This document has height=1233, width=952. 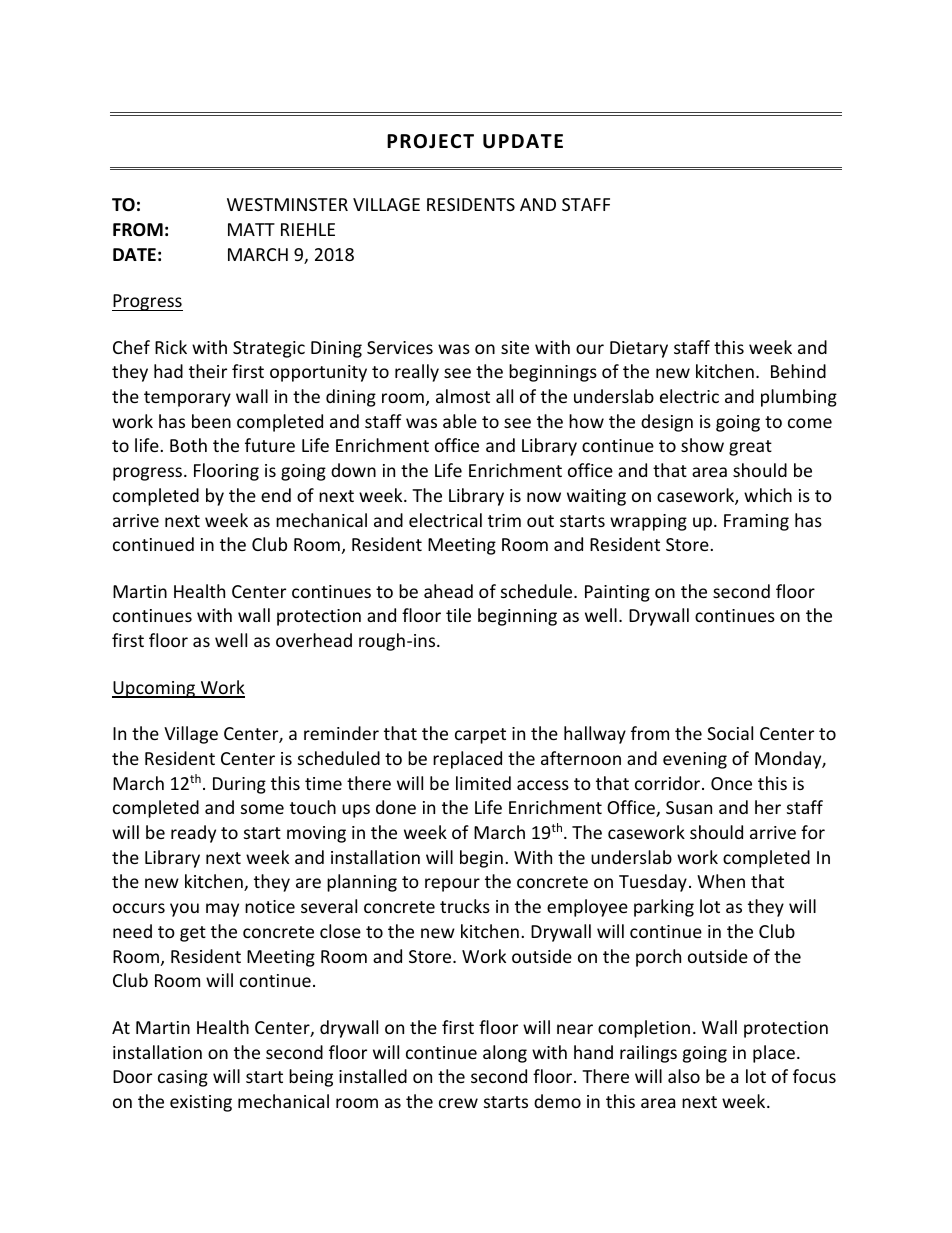 What do you see at coordinates (430, 141) in the document?
I see `PROJECT` at bounding box center [430, 141].
